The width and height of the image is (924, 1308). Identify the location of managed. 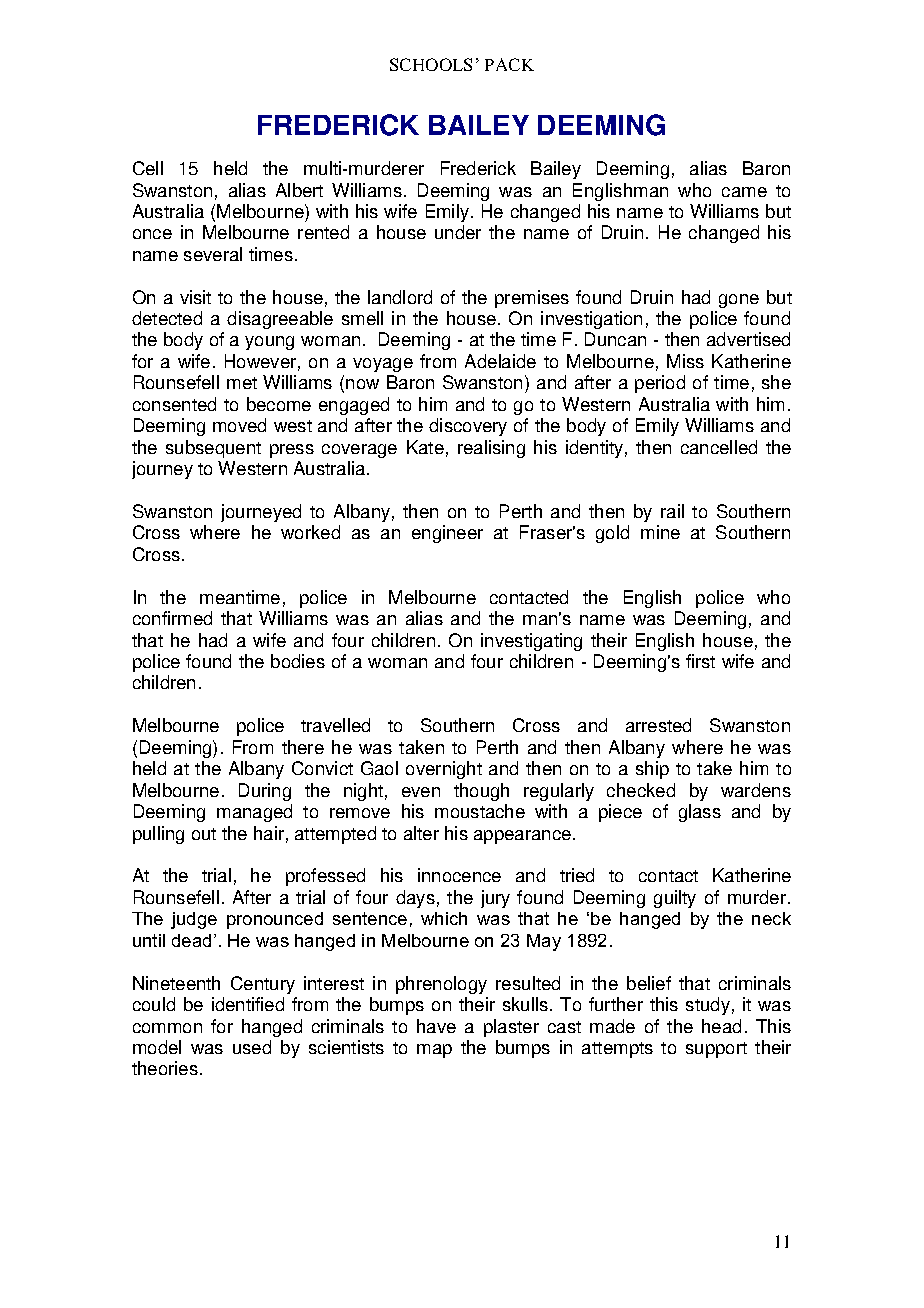
(254, 813).
